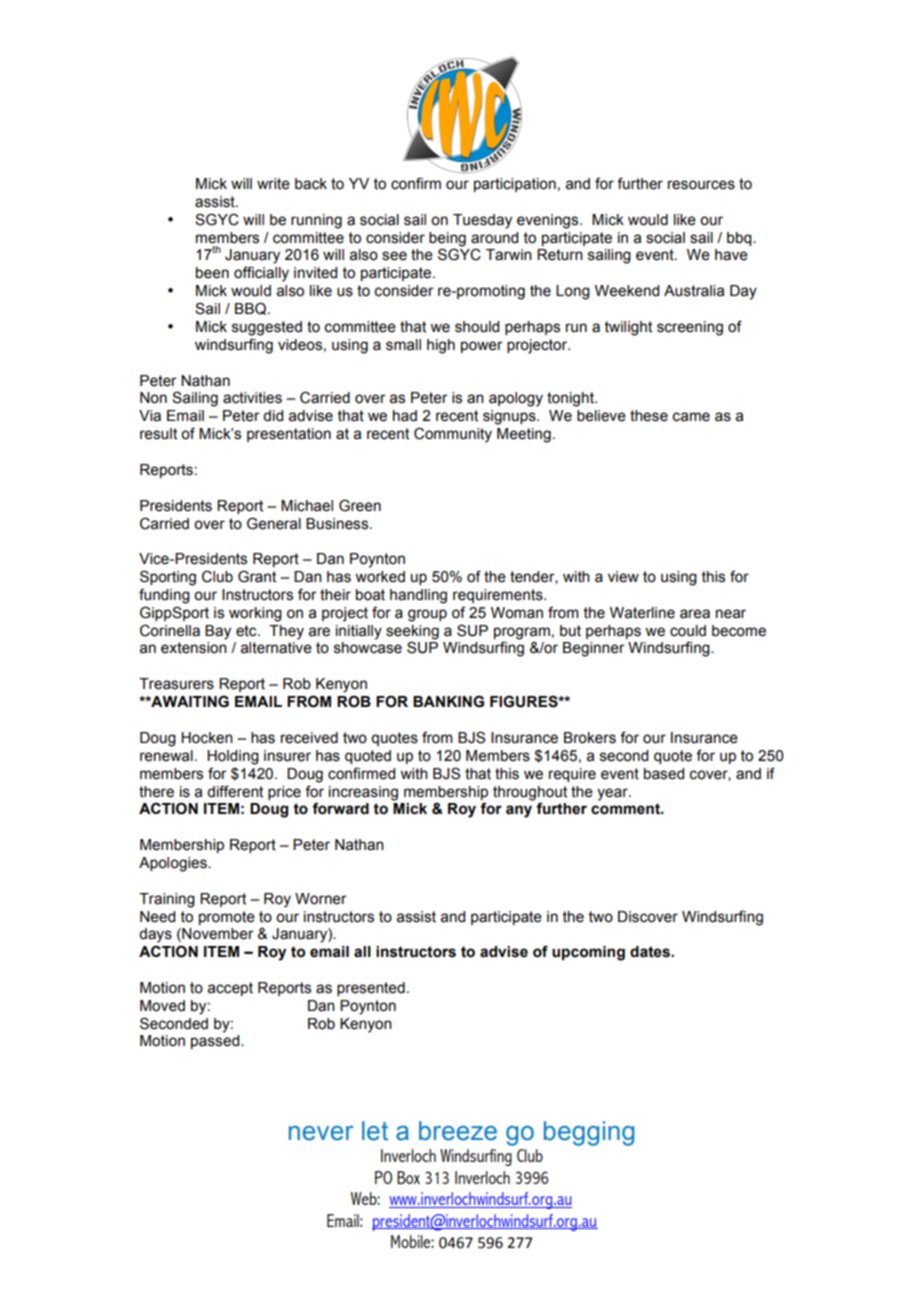 The height and width of the screenshot is (1308, 924). I want to click on Box, so click(408, 1177).
